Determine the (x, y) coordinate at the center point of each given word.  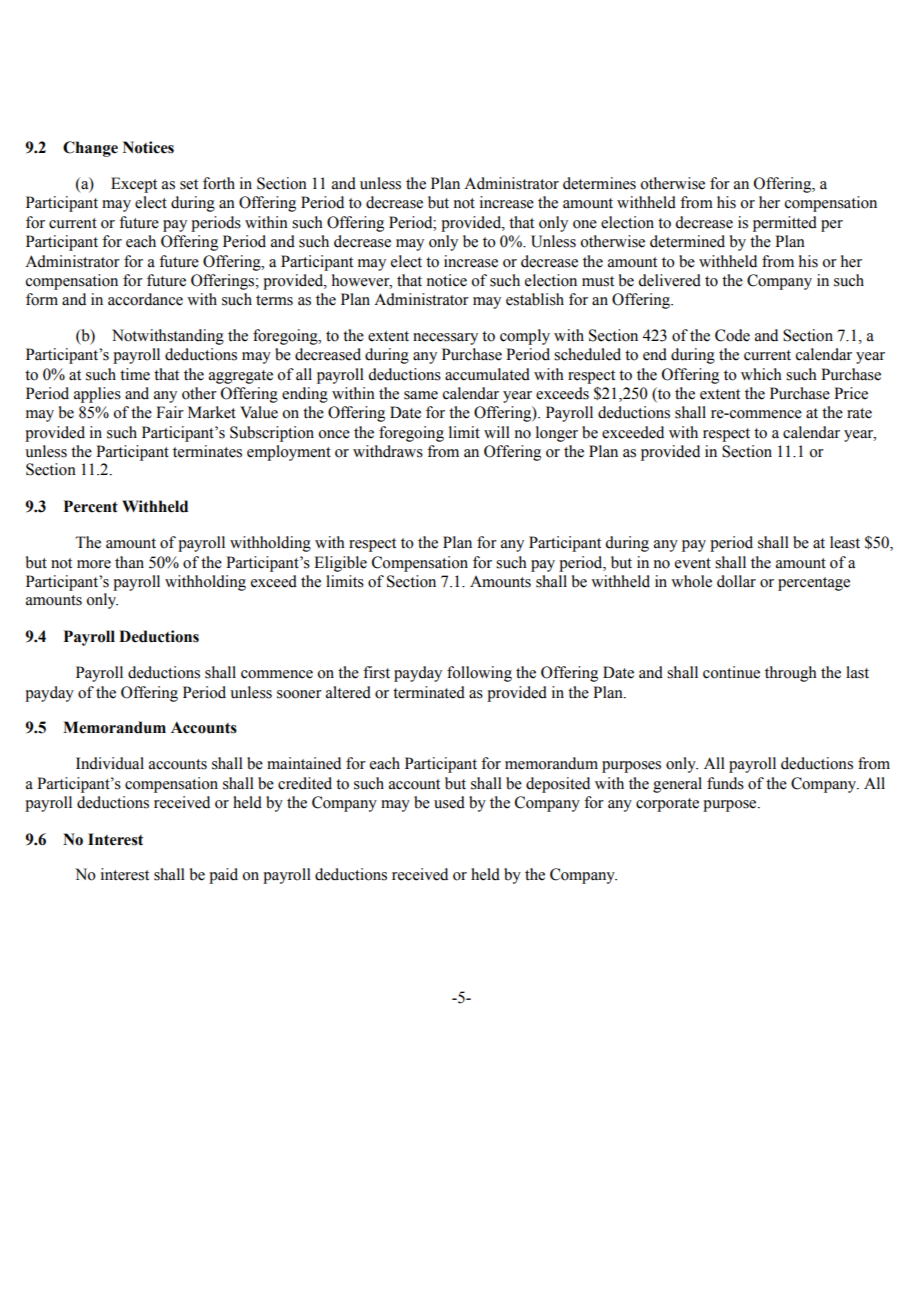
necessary (445, 339)
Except (134, 185)
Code (732, 335)
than (129, 562)
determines (599, 183)
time (135, 374)
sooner (299, 694)
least (845, 542)
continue (731, 672)
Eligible (340, 564)
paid (223, 876)
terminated (429, 692)
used (449, 802)
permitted (785, 224)
